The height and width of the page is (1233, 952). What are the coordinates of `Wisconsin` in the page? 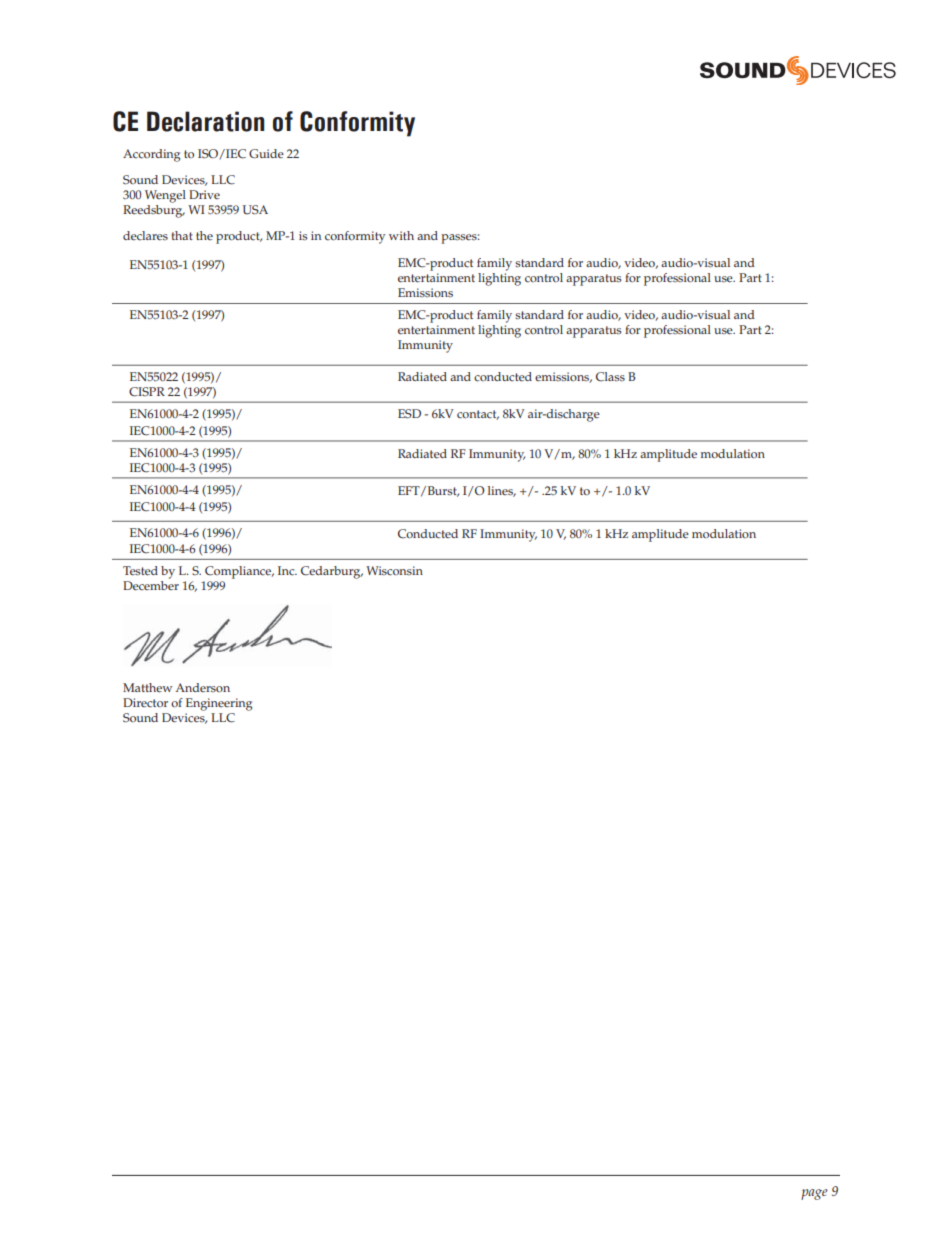 It's located at (394, 571).
